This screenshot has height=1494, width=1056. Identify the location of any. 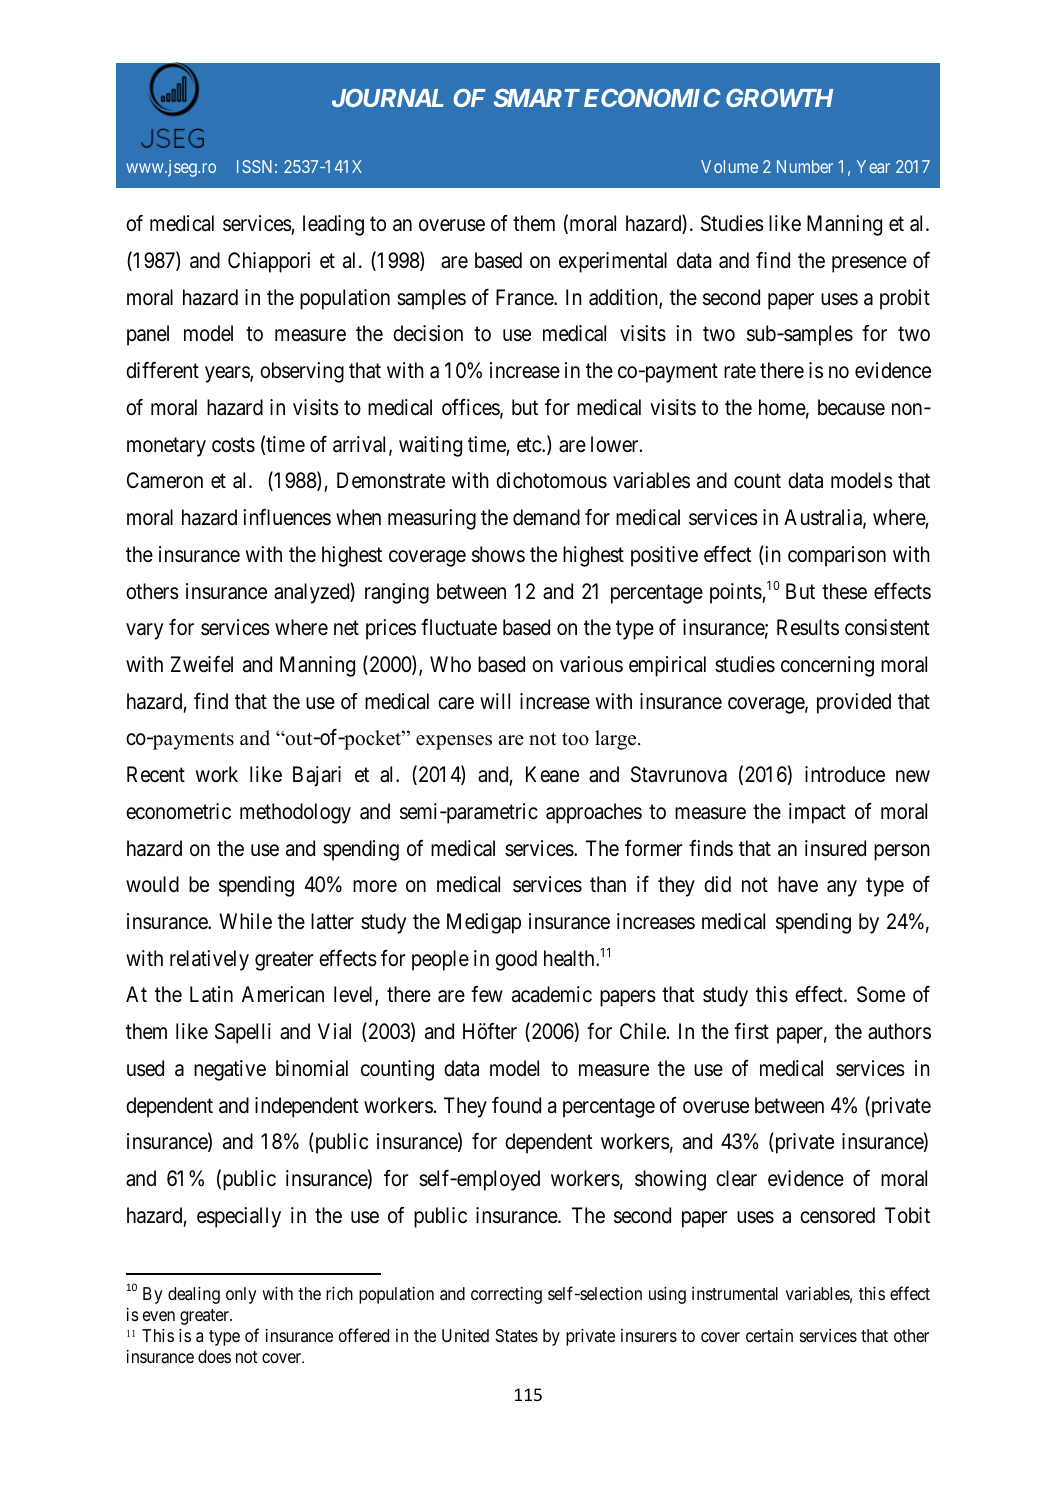
(842, 889).
